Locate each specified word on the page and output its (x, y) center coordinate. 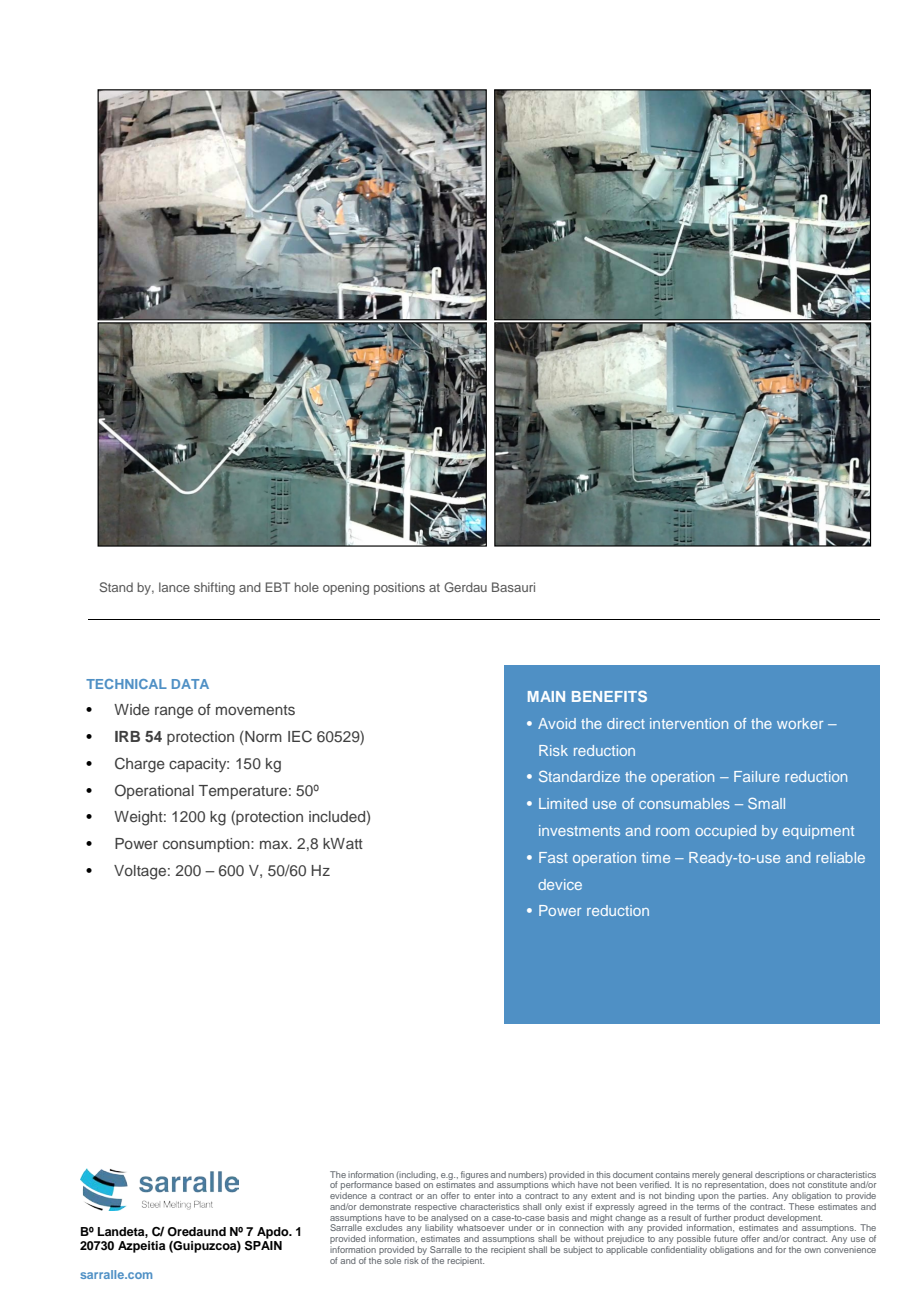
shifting (214, 588)
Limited (563, 803)
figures (475, 1175)
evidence (348, 1195)
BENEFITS (609, 696)
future (726, 1238)
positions (399, 588)
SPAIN (263, 1245)
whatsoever (481, 1227)
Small (766, 803)
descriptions (780, 1176)
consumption (207, 845)
